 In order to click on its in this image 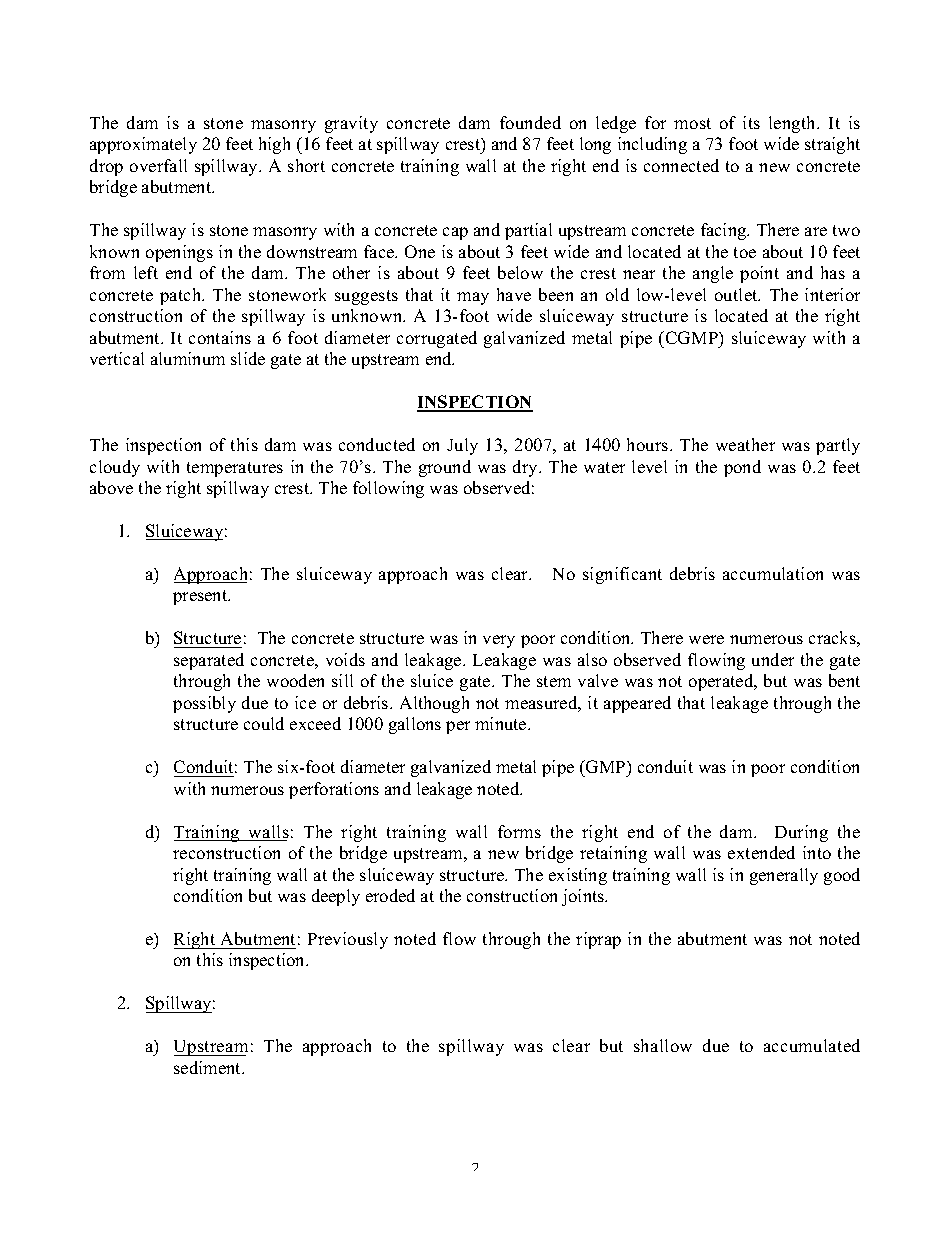, I will do `click(751, 122)`.
